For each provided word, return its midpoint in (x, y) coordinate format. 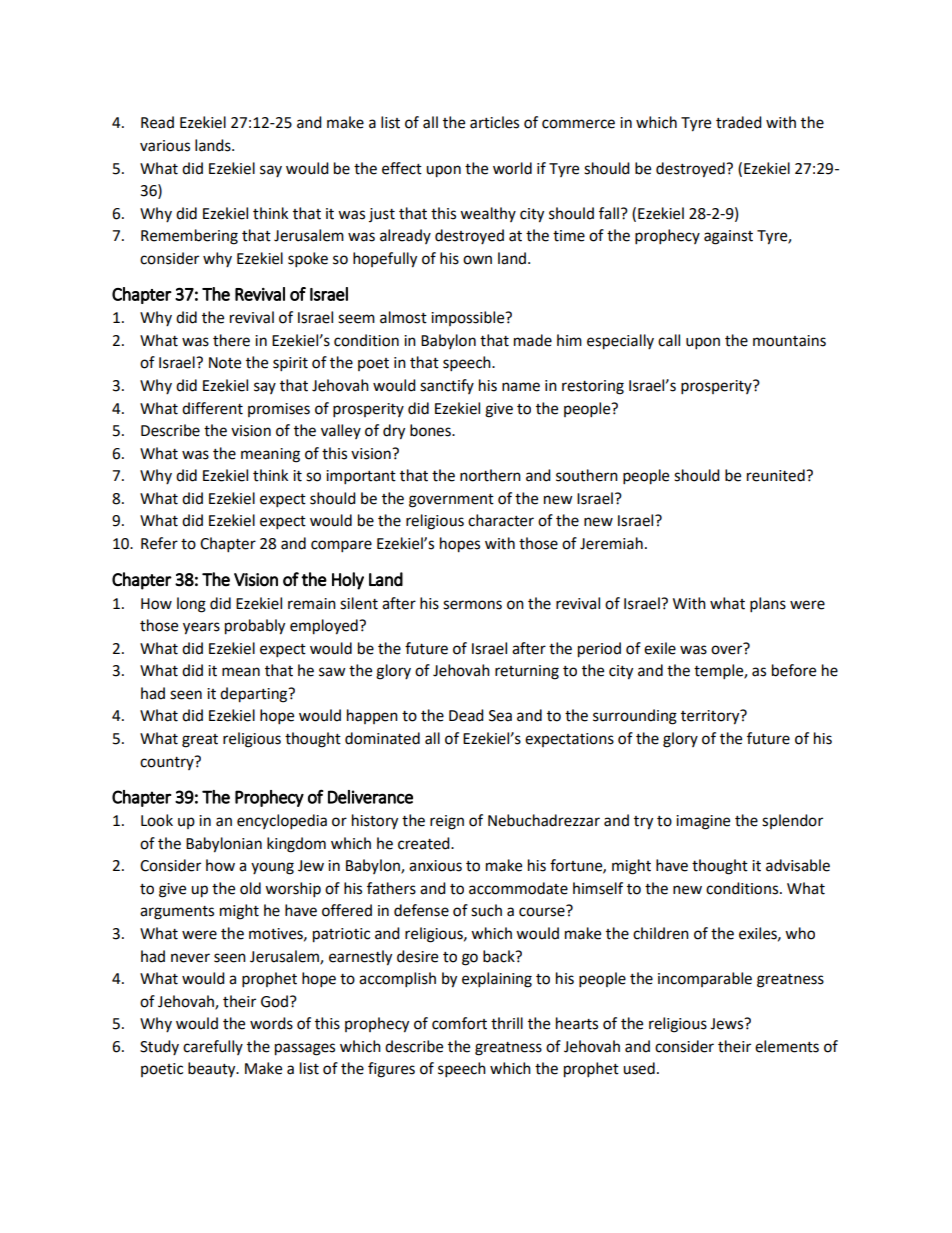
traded (739, 122)
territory (711, 717)
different (212, 408)
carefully (213, 1047)
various (165, 146)
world (512, 168)
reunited (777, 475)
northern (490, 475)
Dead (466, 715)
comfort (459, 1023)
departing (255, 695)
